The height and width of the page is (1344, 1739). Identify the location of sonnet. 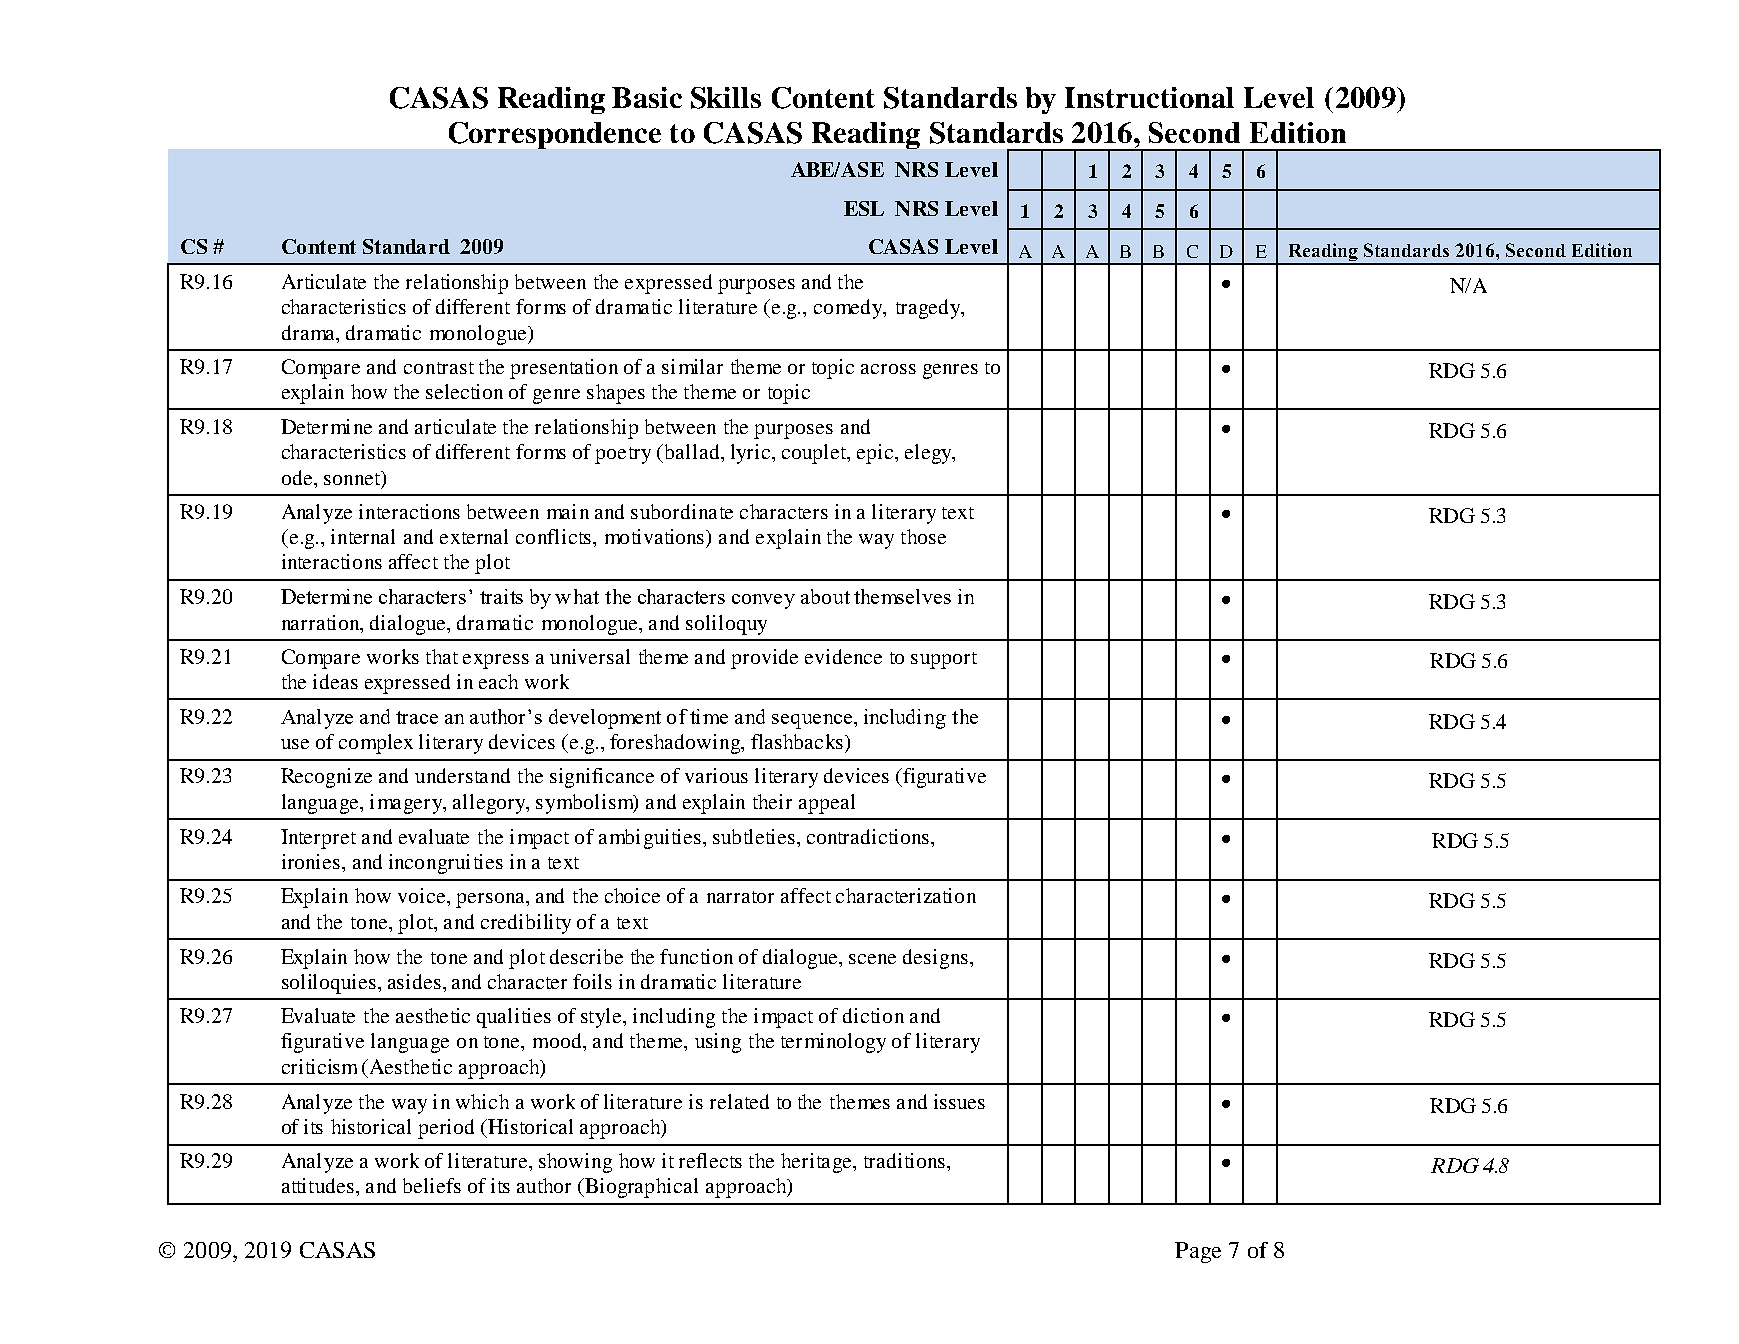
(353, 479).
